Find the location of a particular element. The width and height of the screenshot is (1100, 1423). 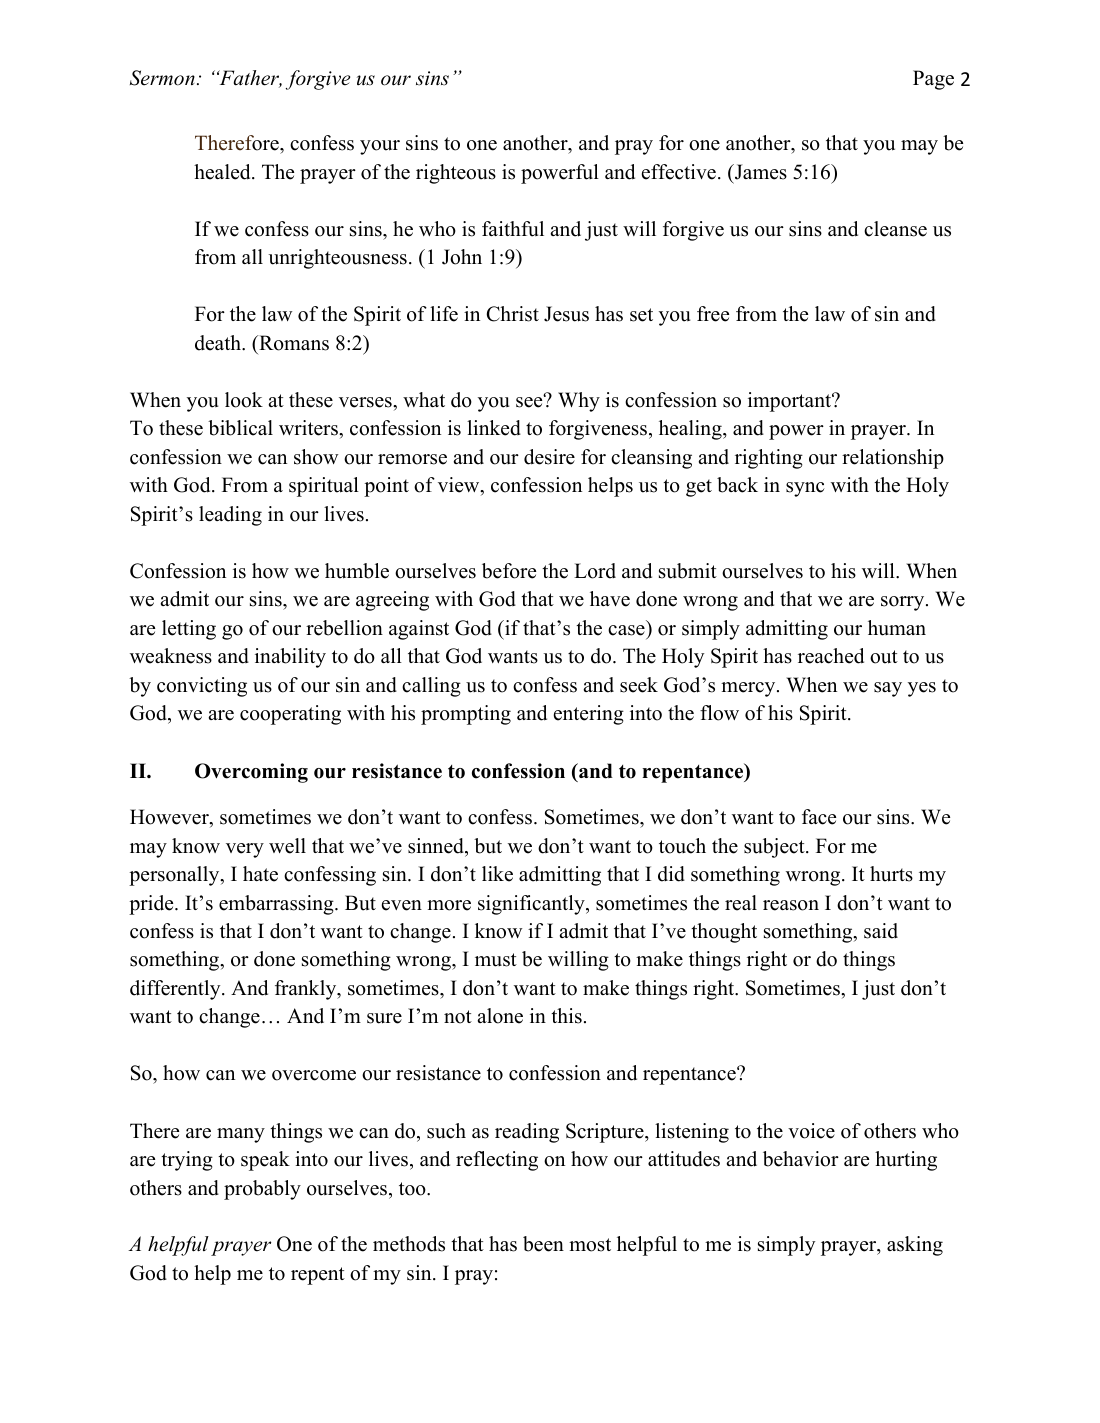

Father is located at coordinates (249, 79).
